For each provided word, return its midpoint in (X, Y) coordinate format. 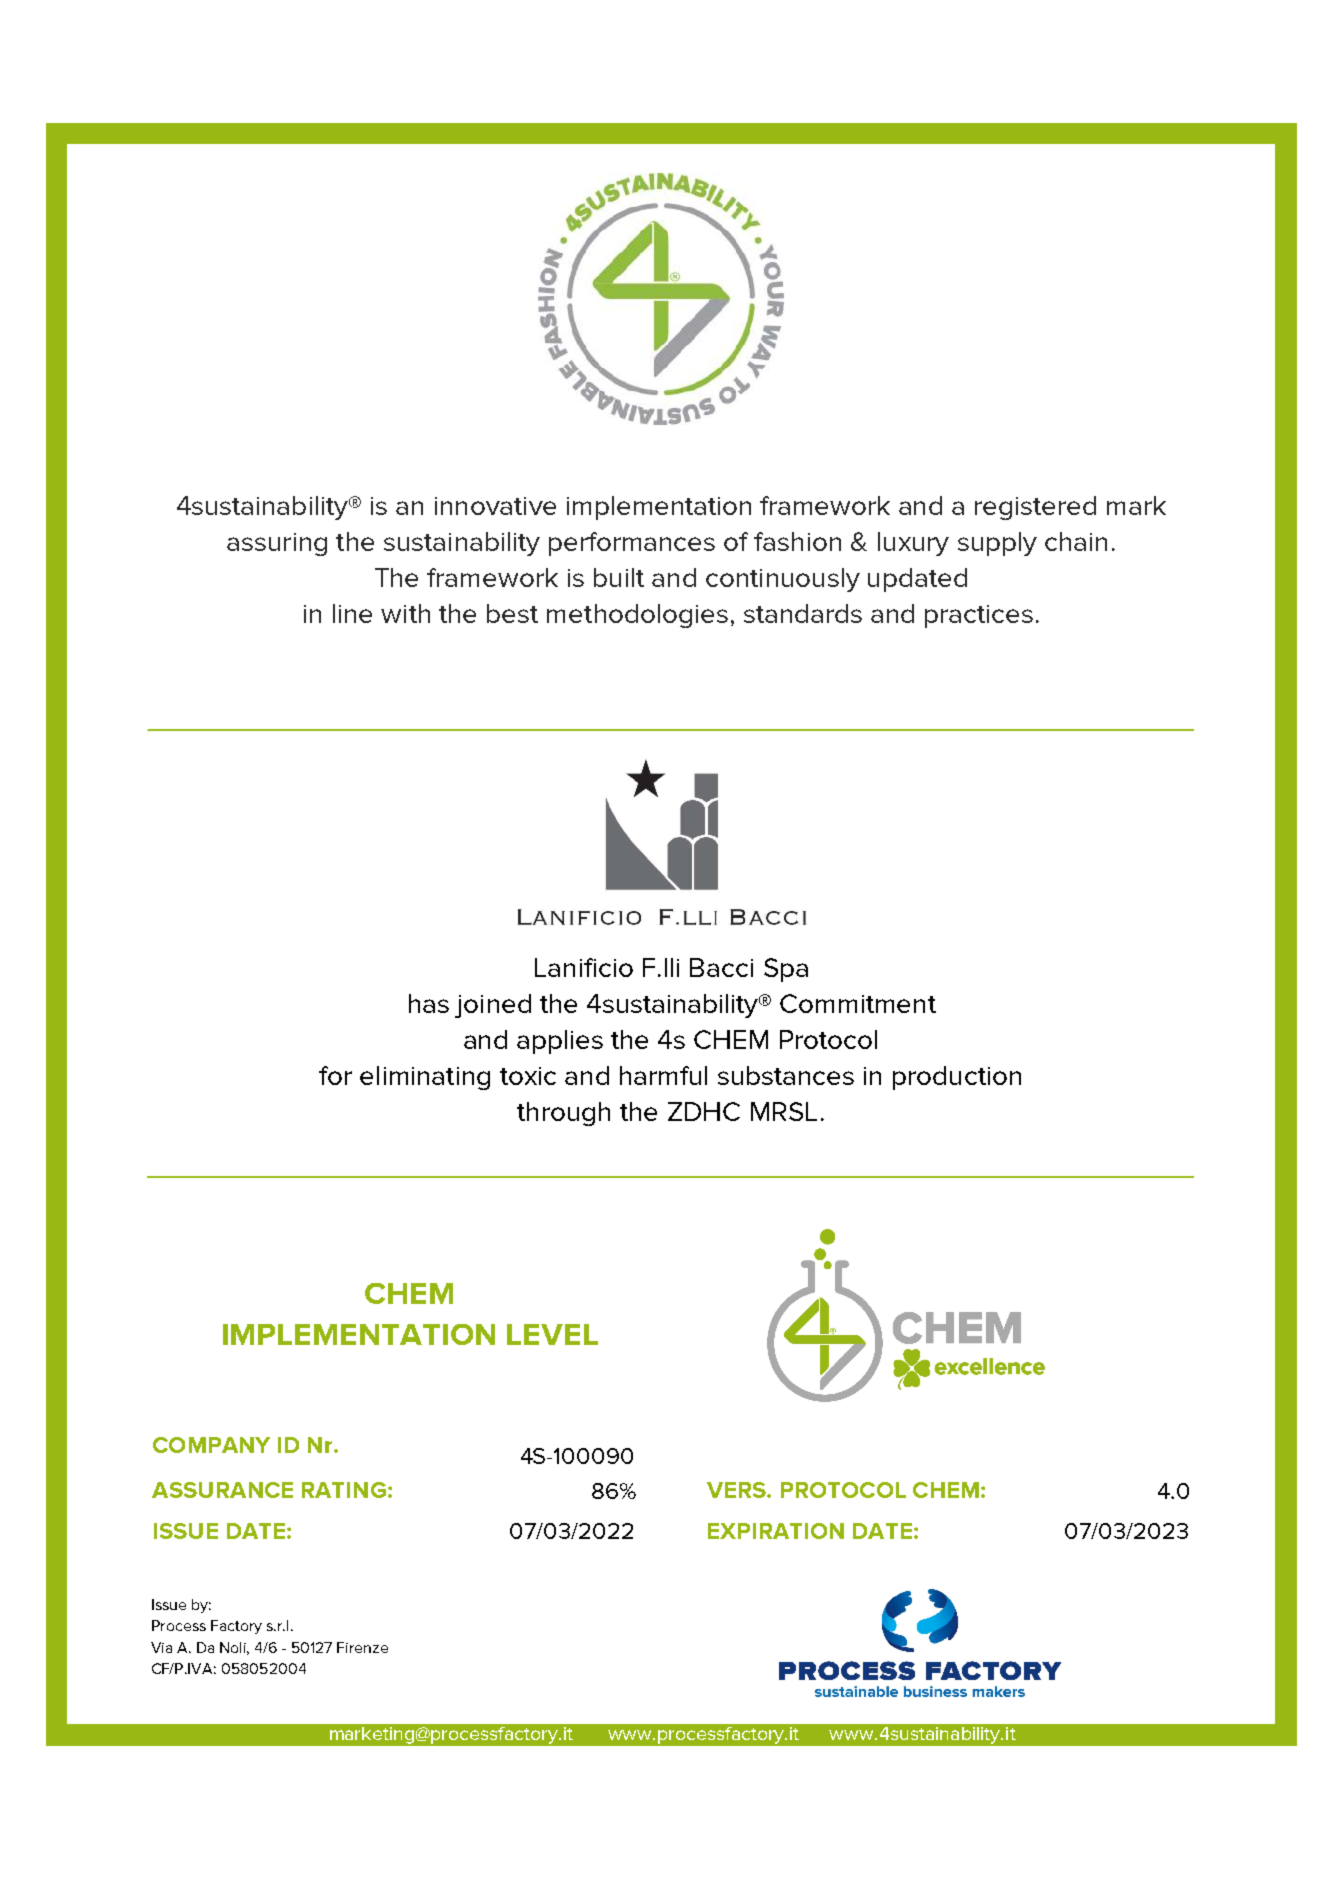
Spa (786, 970)
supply (997, 544)
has (429, 1003)
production (957, 1078)
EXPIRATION (776, 1531)
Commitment (858, 1003)
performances (632, 544)
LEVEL (552, 1334)
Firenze (362, 1647)
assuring (277, 544)
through (563, 1114)
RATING (344, 1490)
